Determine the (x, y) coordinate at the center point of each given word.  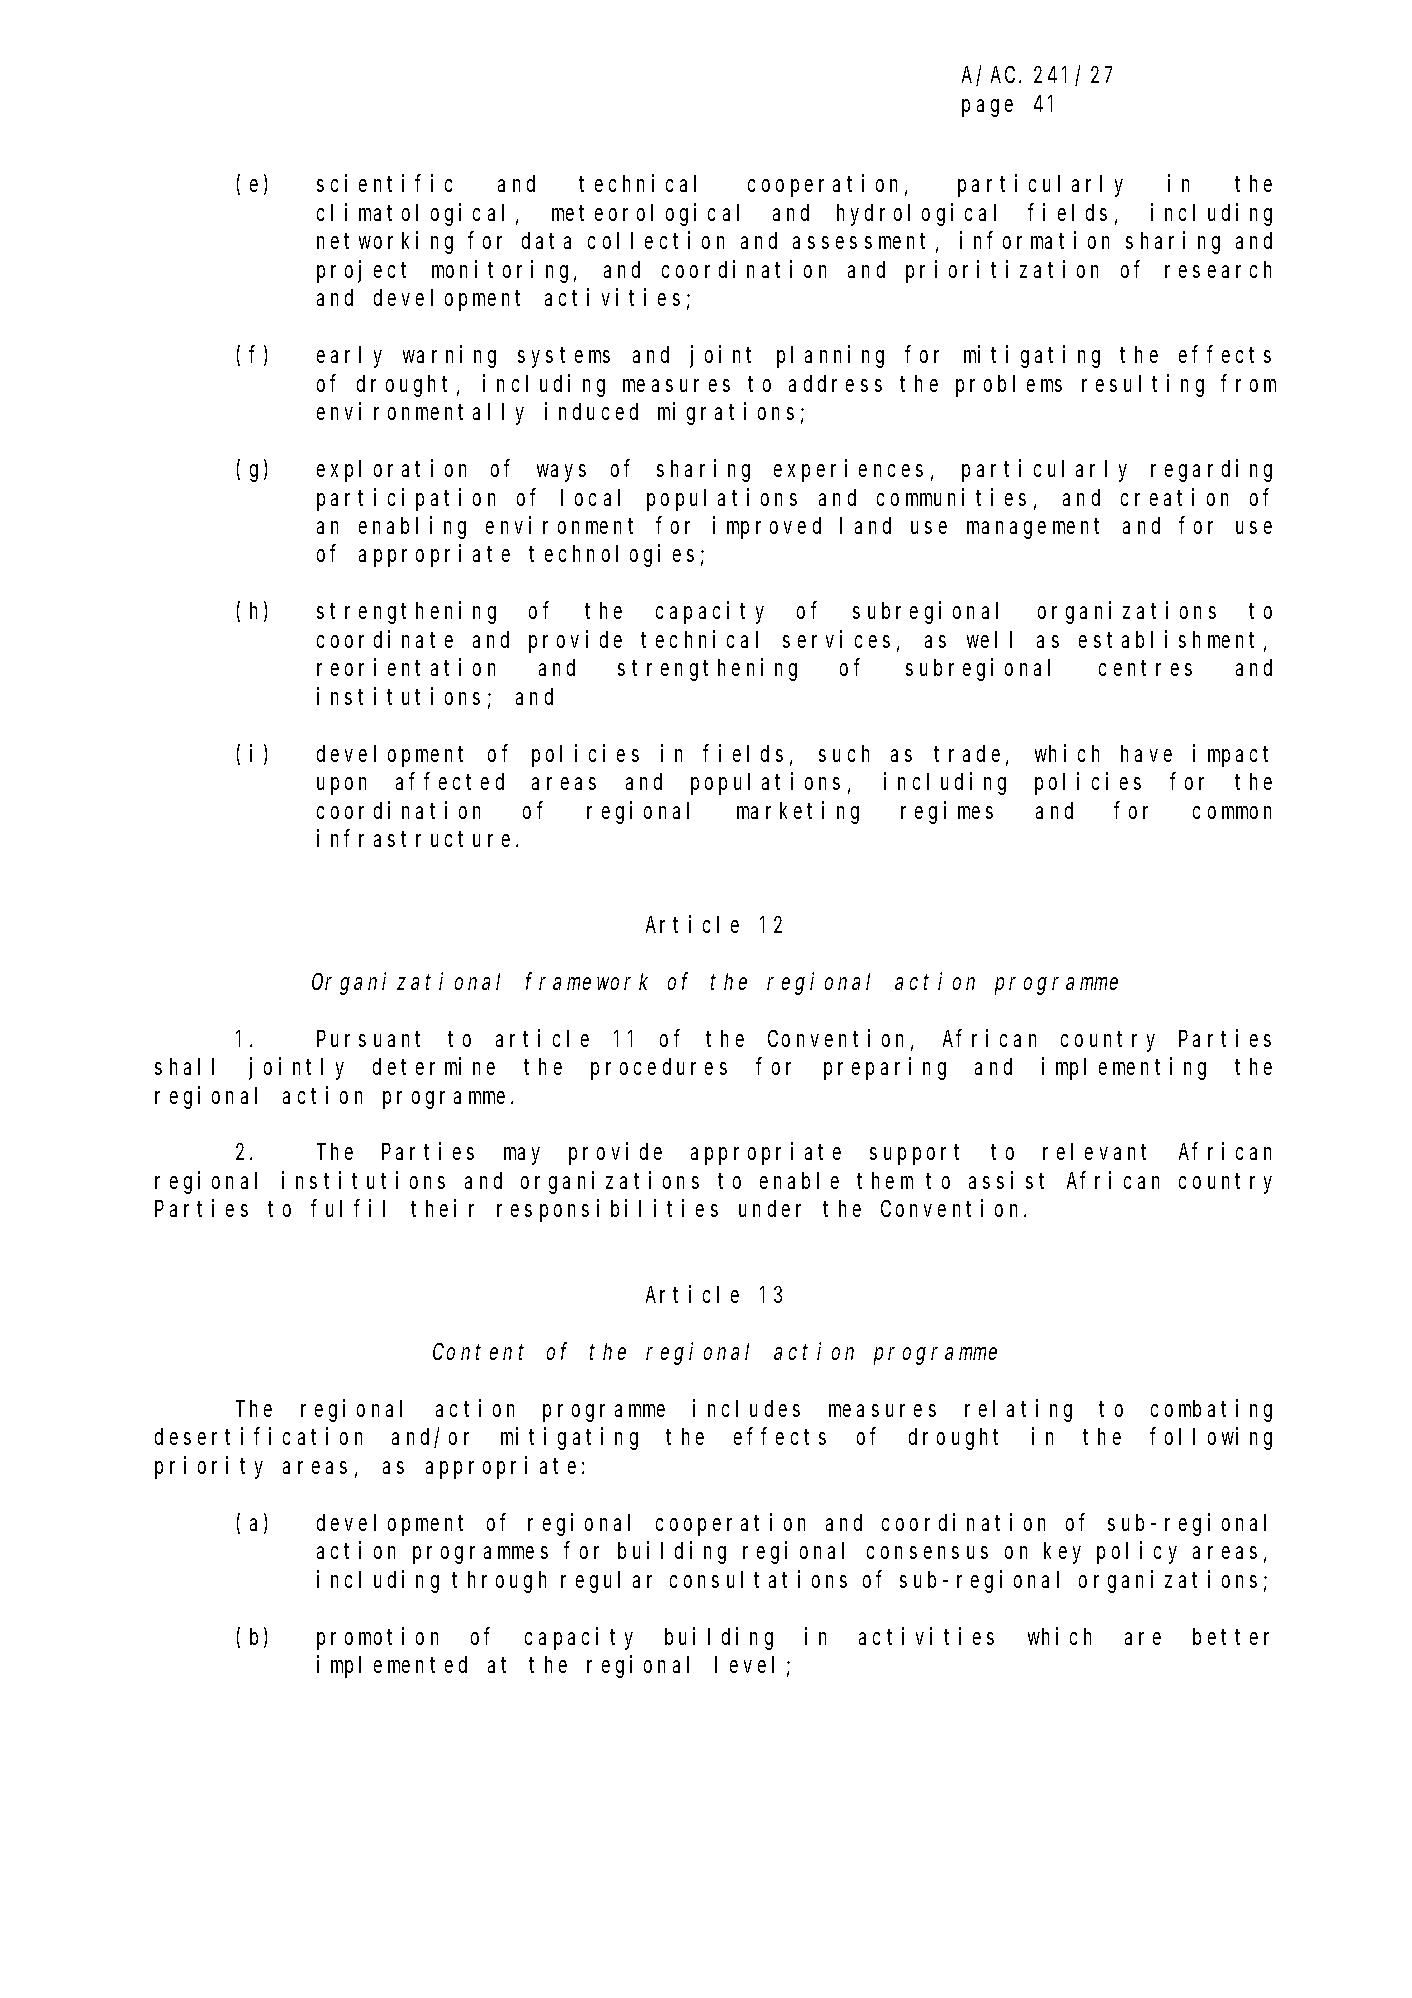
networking (385, 243)
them (885, 1180)
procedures (659, 1069)
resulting (1143, 385)
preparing (885, 1068)
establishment (1172, 640)
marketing (798, 812)
